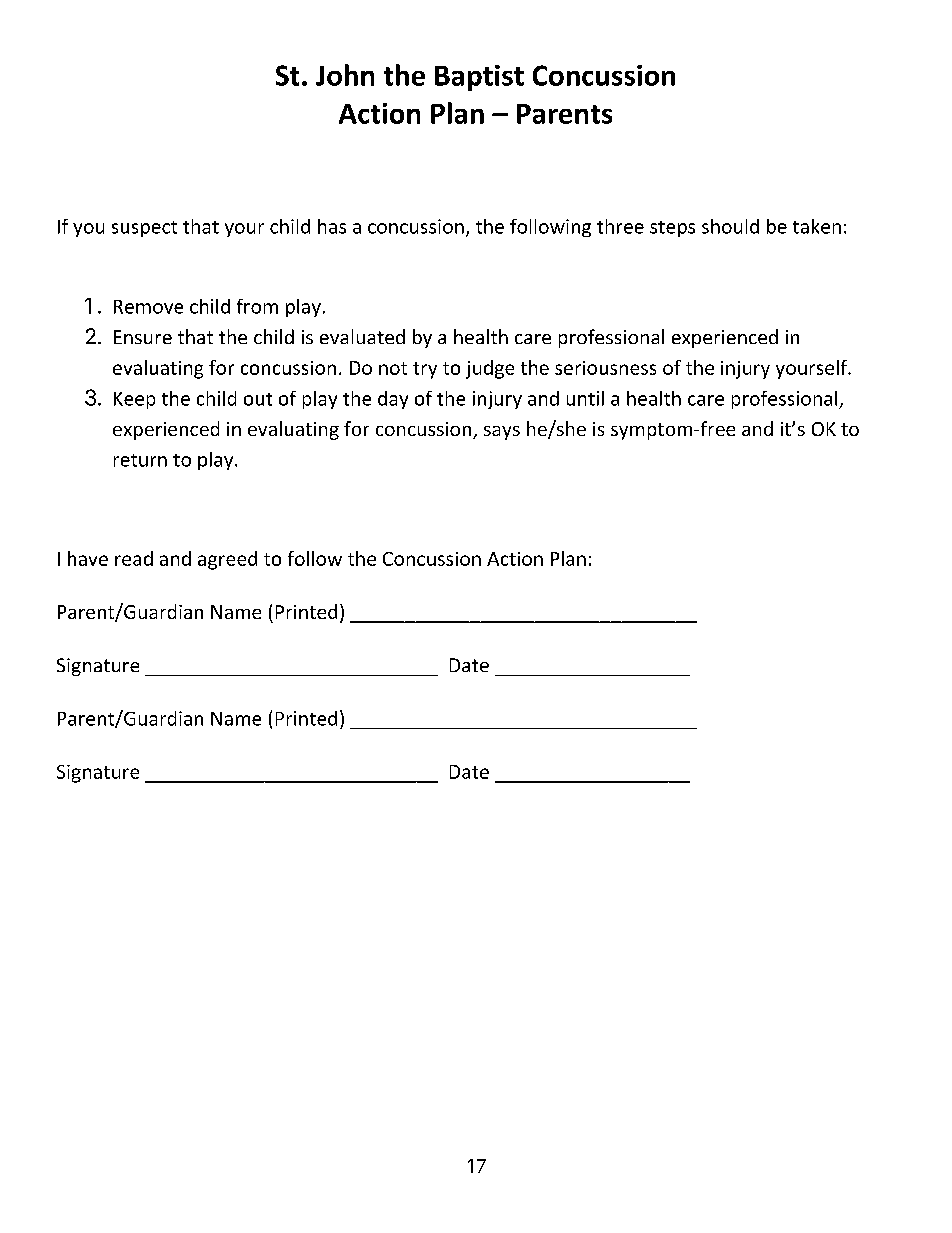 The image size is (952, 1233). Describe the element at coordinates (332, 226) in the screenshot. I see `has` at that location.
